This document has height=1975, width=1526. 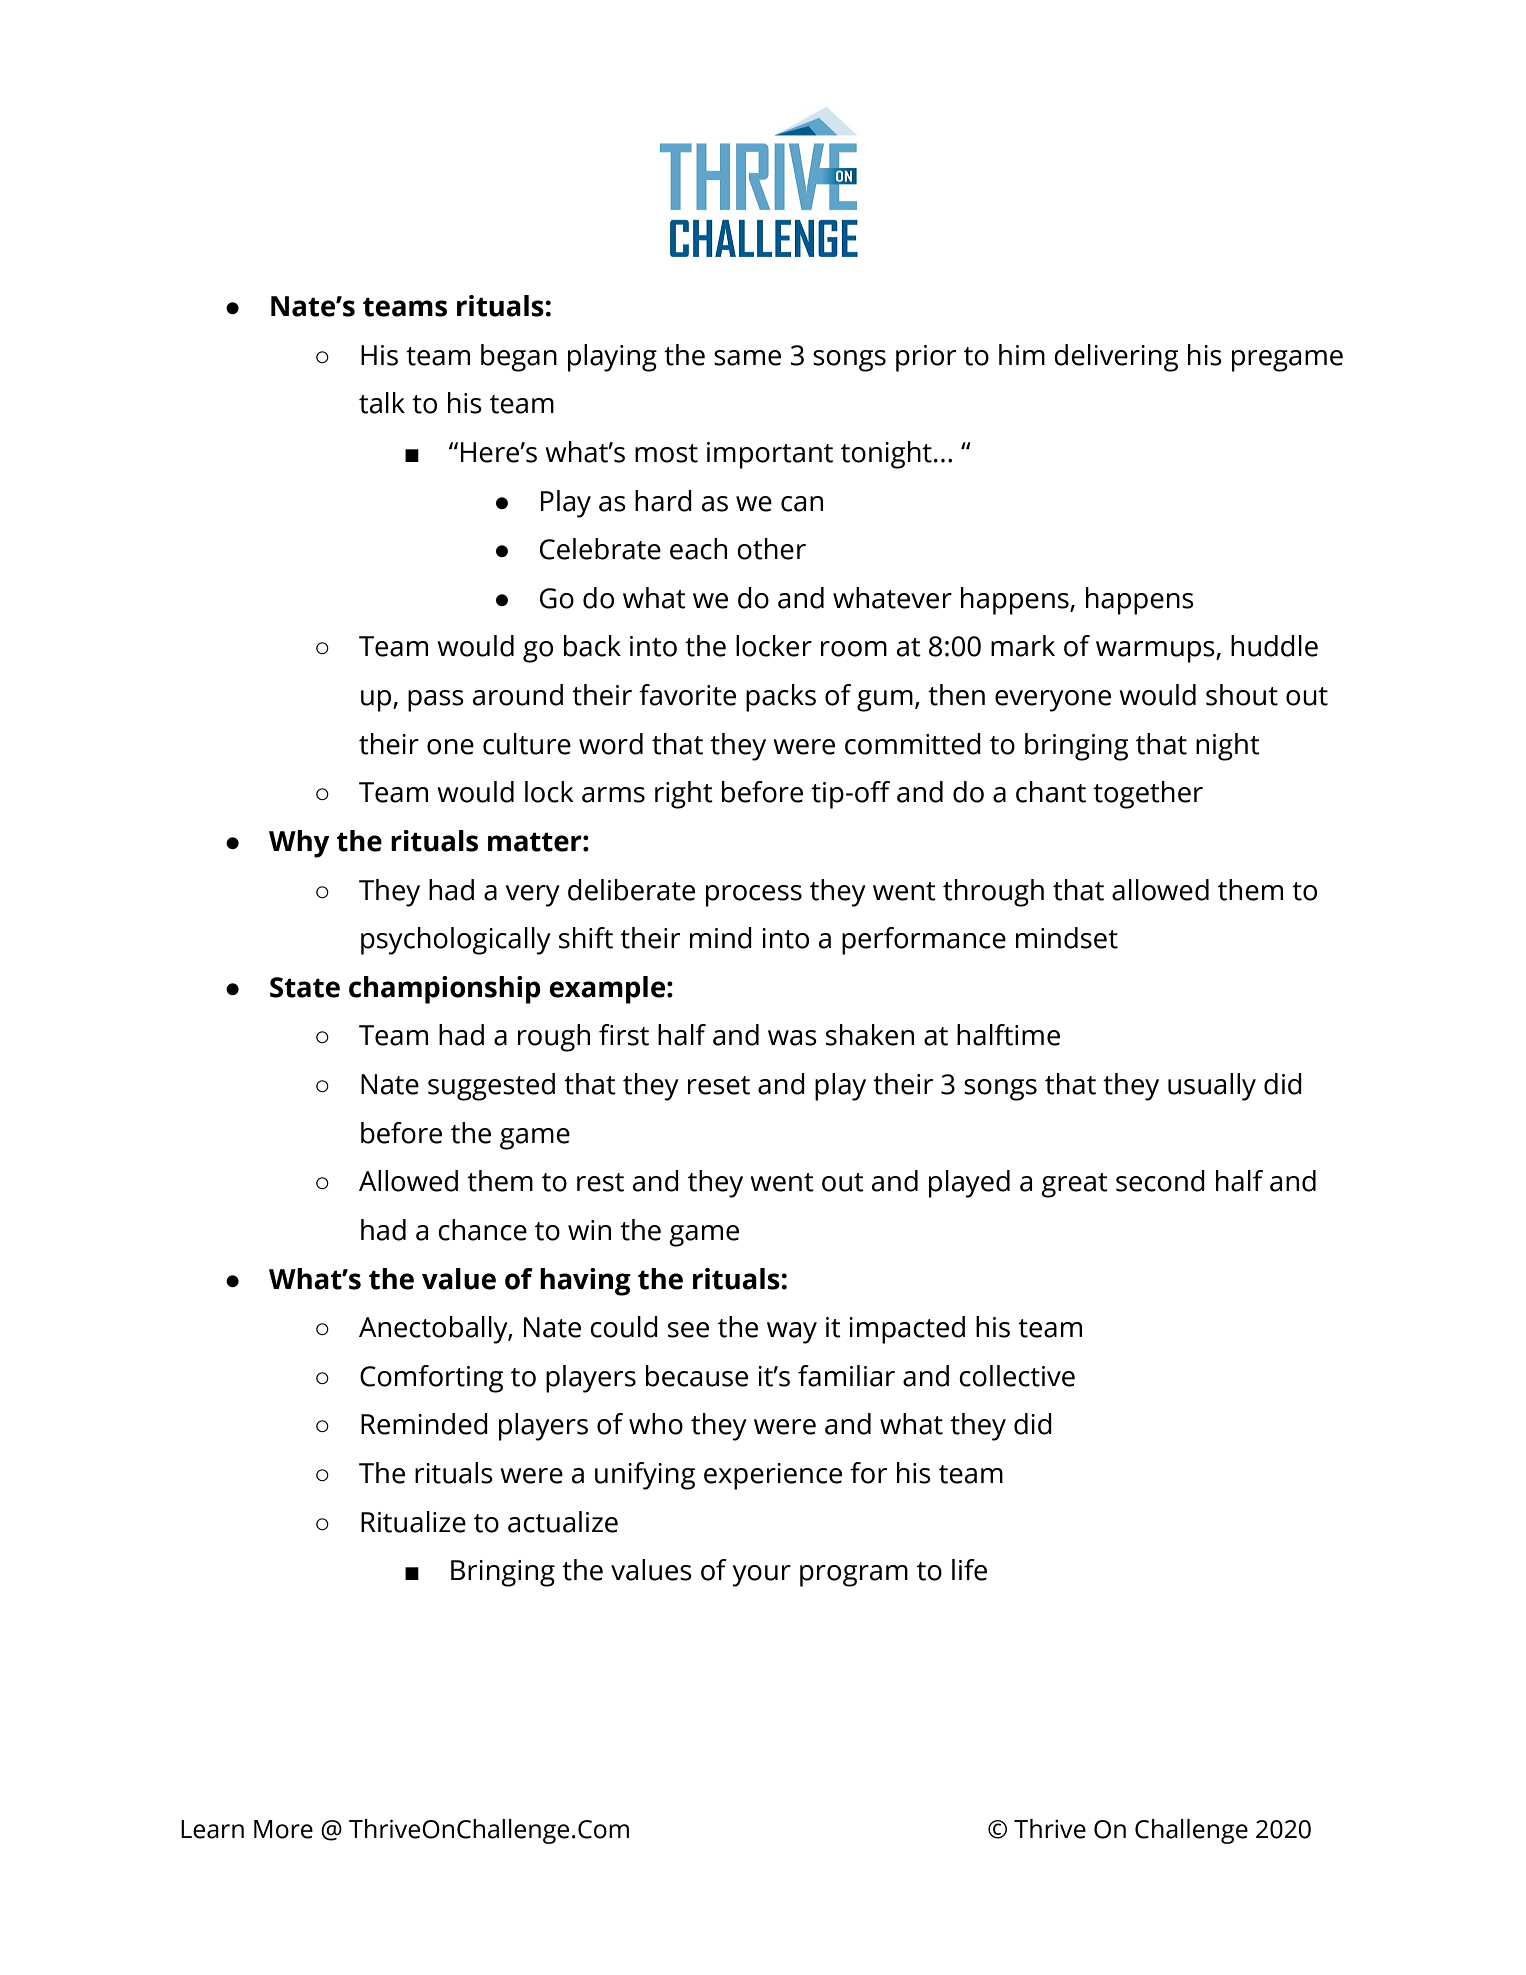 What do you see at coordinates (1017, 1376) in the document?
I see `collective` at bounding box center [1017, 1376].
